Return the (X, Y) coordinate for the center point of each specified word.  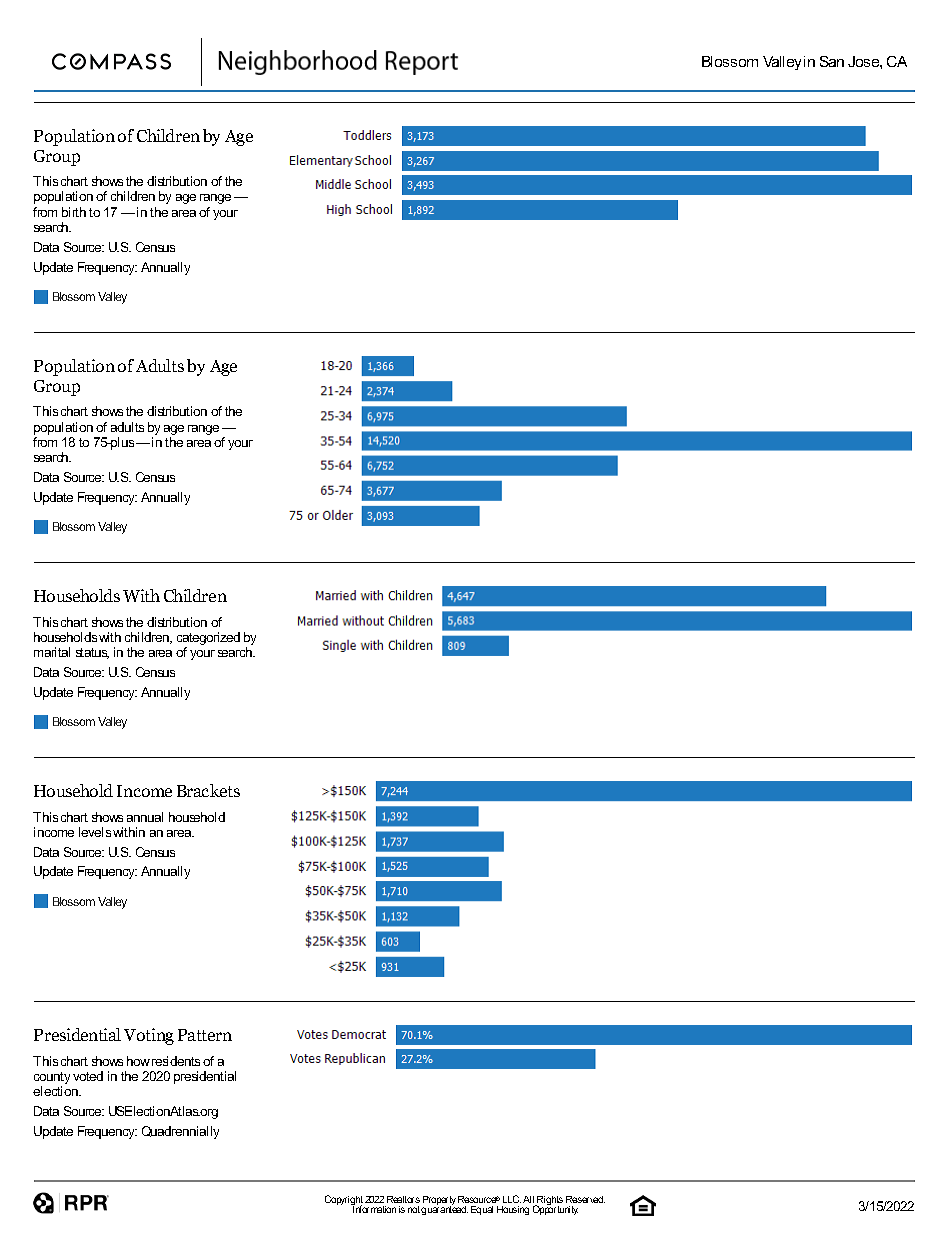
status (92, 653)
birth (74, 212)
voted (88, 1076)
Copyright (345, 1201)
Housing (513, 1210)
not (414, 1209)
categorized (208, 638)
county (52, 1079)
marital (52, 652)
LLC (512, 1199)
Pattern (205, 1035)
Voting (149, 1036)
